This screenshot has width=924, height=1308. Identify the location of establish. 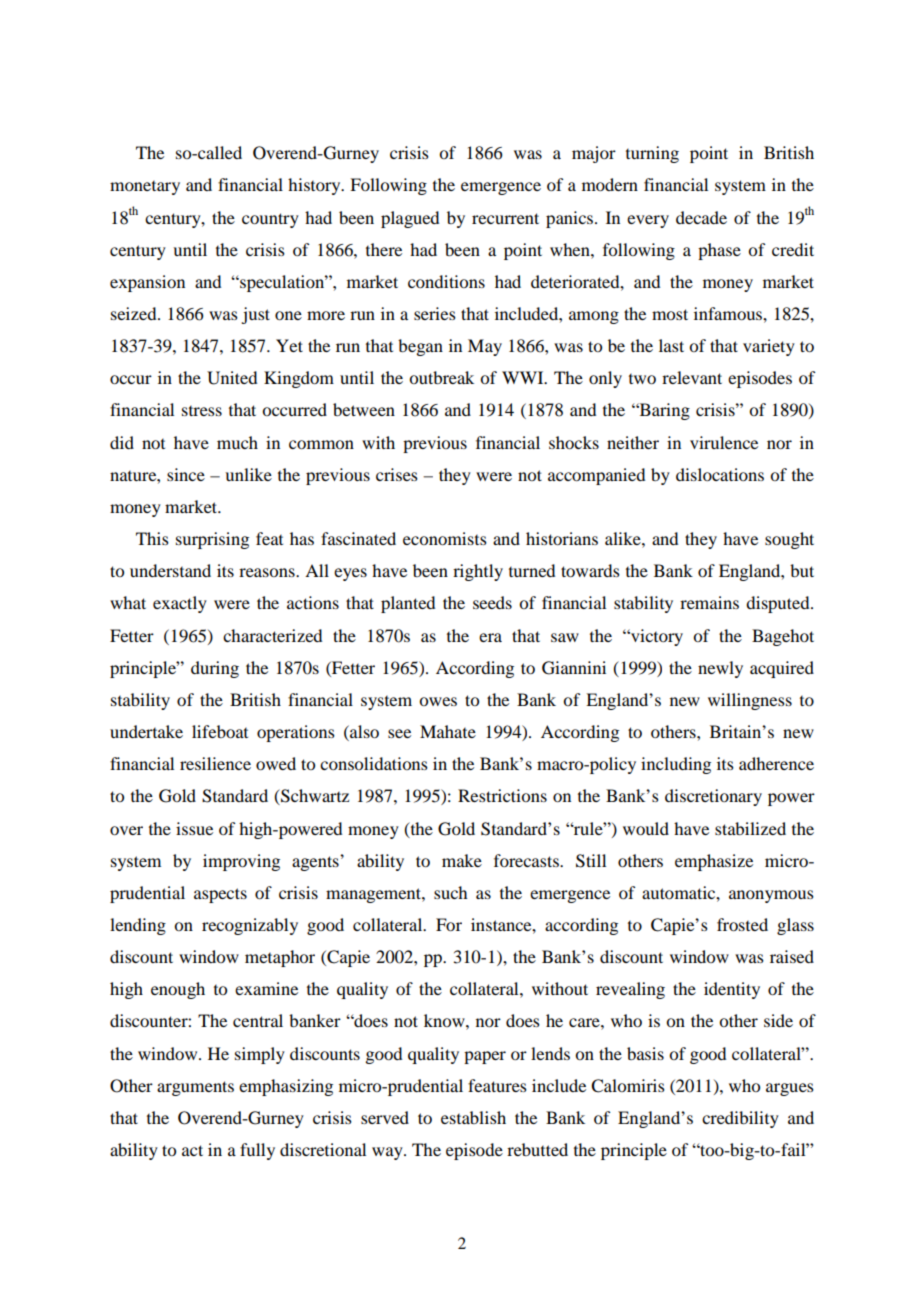
(473, 1117).
